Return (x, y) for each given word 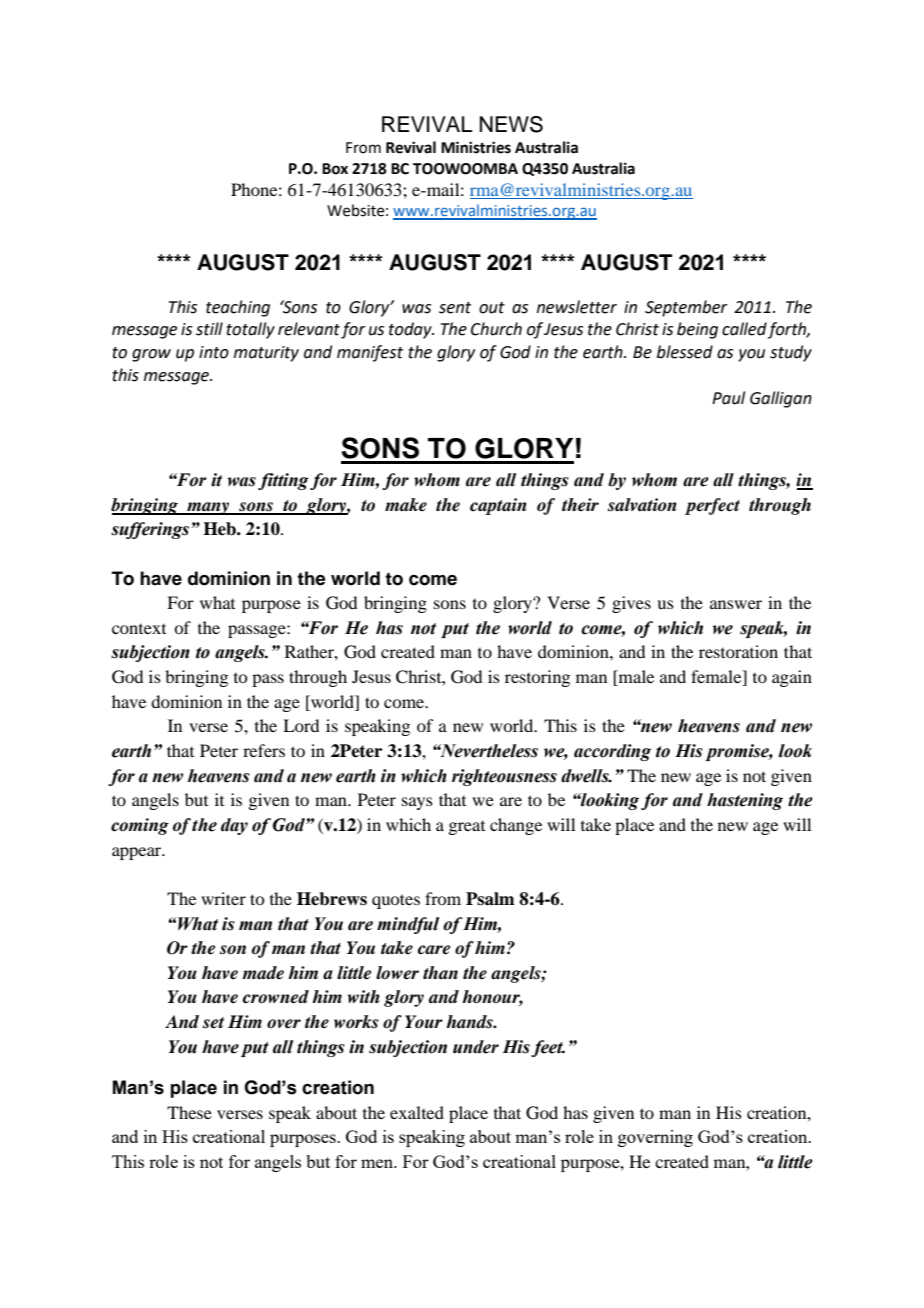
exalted (417, 1112)
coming (140, 826)
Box (335, 169)
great (466, 828)
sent (455, 308)
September (686, 308)
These (189, 1112)
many (208, 508)
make (406, 505)
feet (548, 1048)
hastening (745, 801)
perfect (712, 506)
